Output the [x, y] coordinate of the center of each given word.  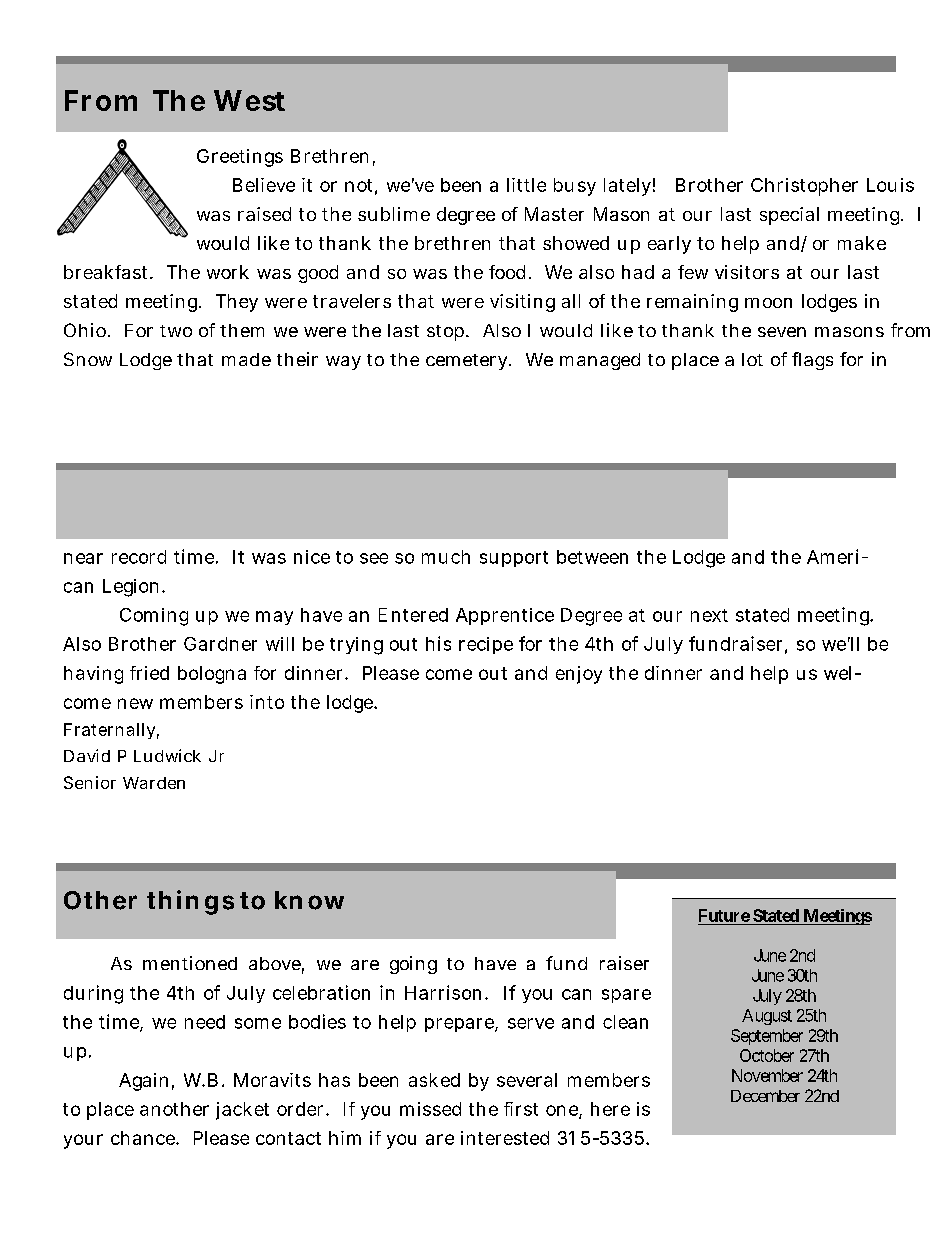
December [765, 1096]
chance [145, 1138]
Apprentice [505, 616]
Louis [890, 185]
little [526, 185]
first [521, 1109]
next [709, 615]
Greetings [240, 158]
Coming [154, 617]
